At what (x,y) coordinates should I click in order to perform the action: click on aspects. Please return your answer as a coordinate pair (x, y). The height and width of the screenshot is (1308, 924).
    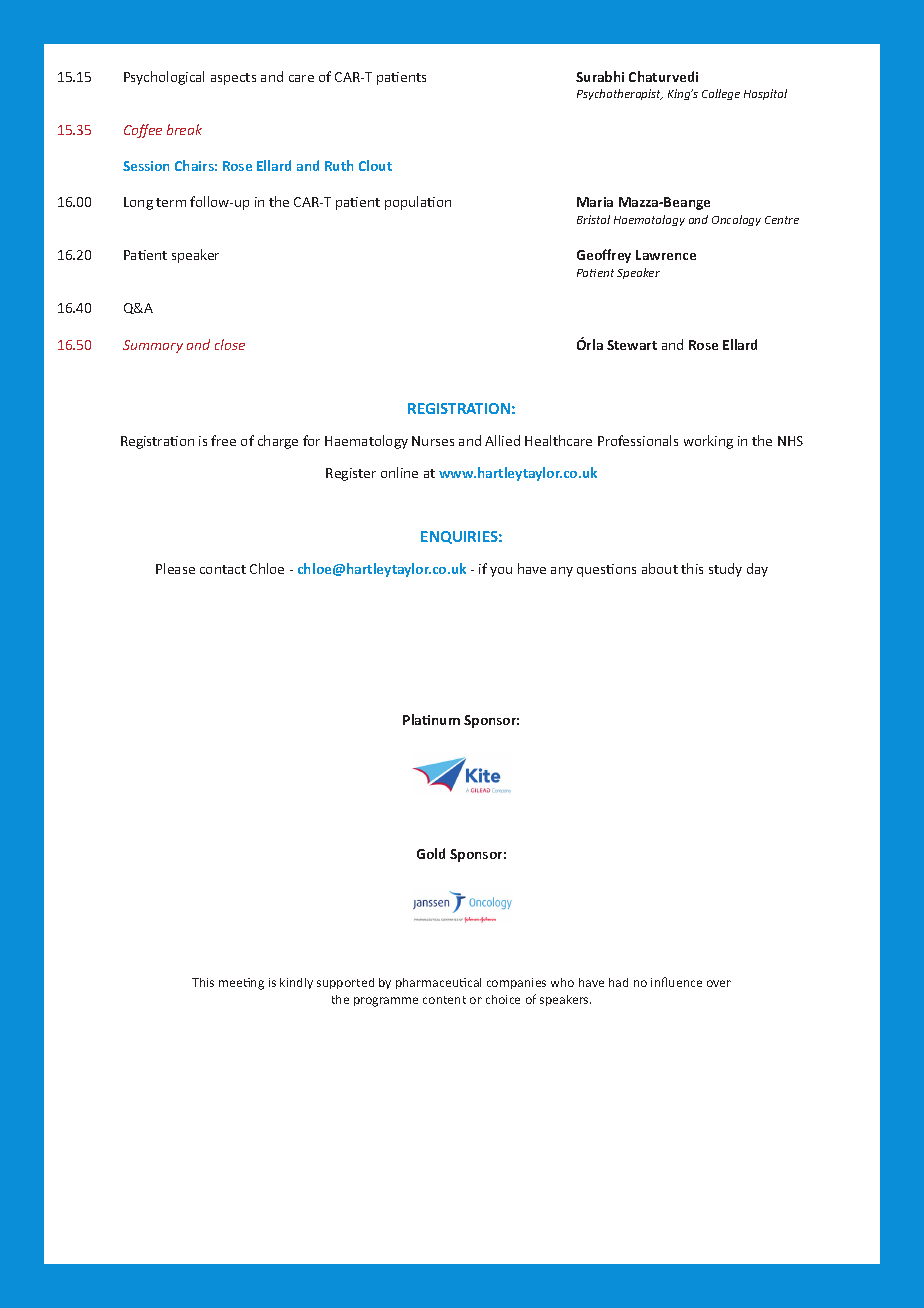
    Looking at the image, I should click on (233, 79).
